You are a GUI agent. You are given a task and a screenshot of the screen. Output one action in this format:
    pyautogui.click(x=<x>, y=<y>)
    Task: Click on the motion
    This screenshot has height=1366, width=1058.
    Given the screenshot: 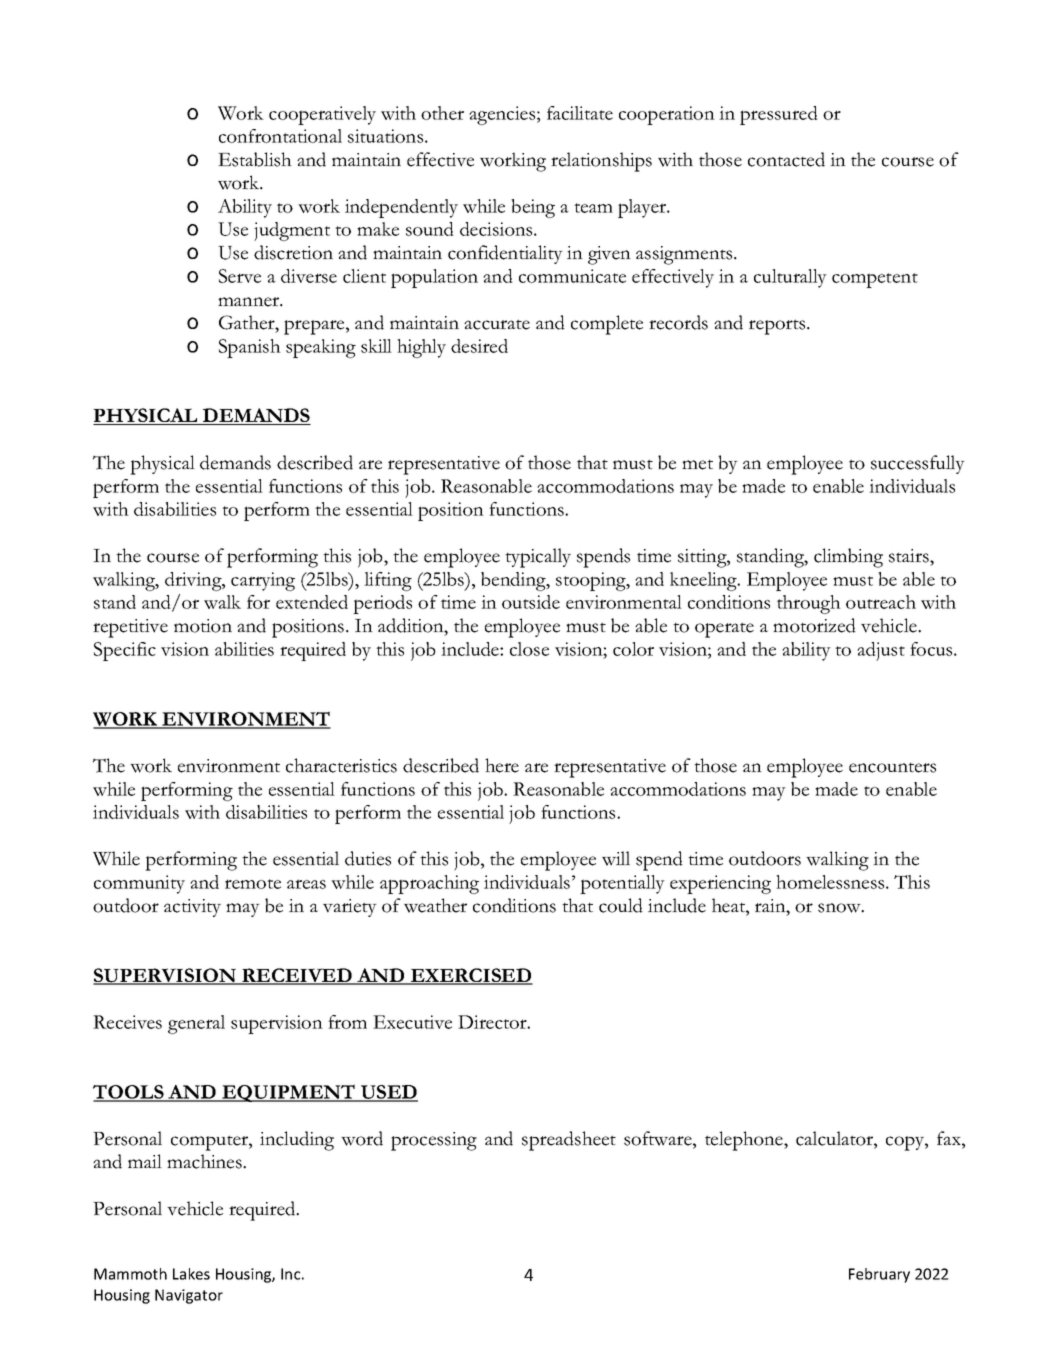 What is the action you would take?
    pyautogui.click(x=203, y=626)
